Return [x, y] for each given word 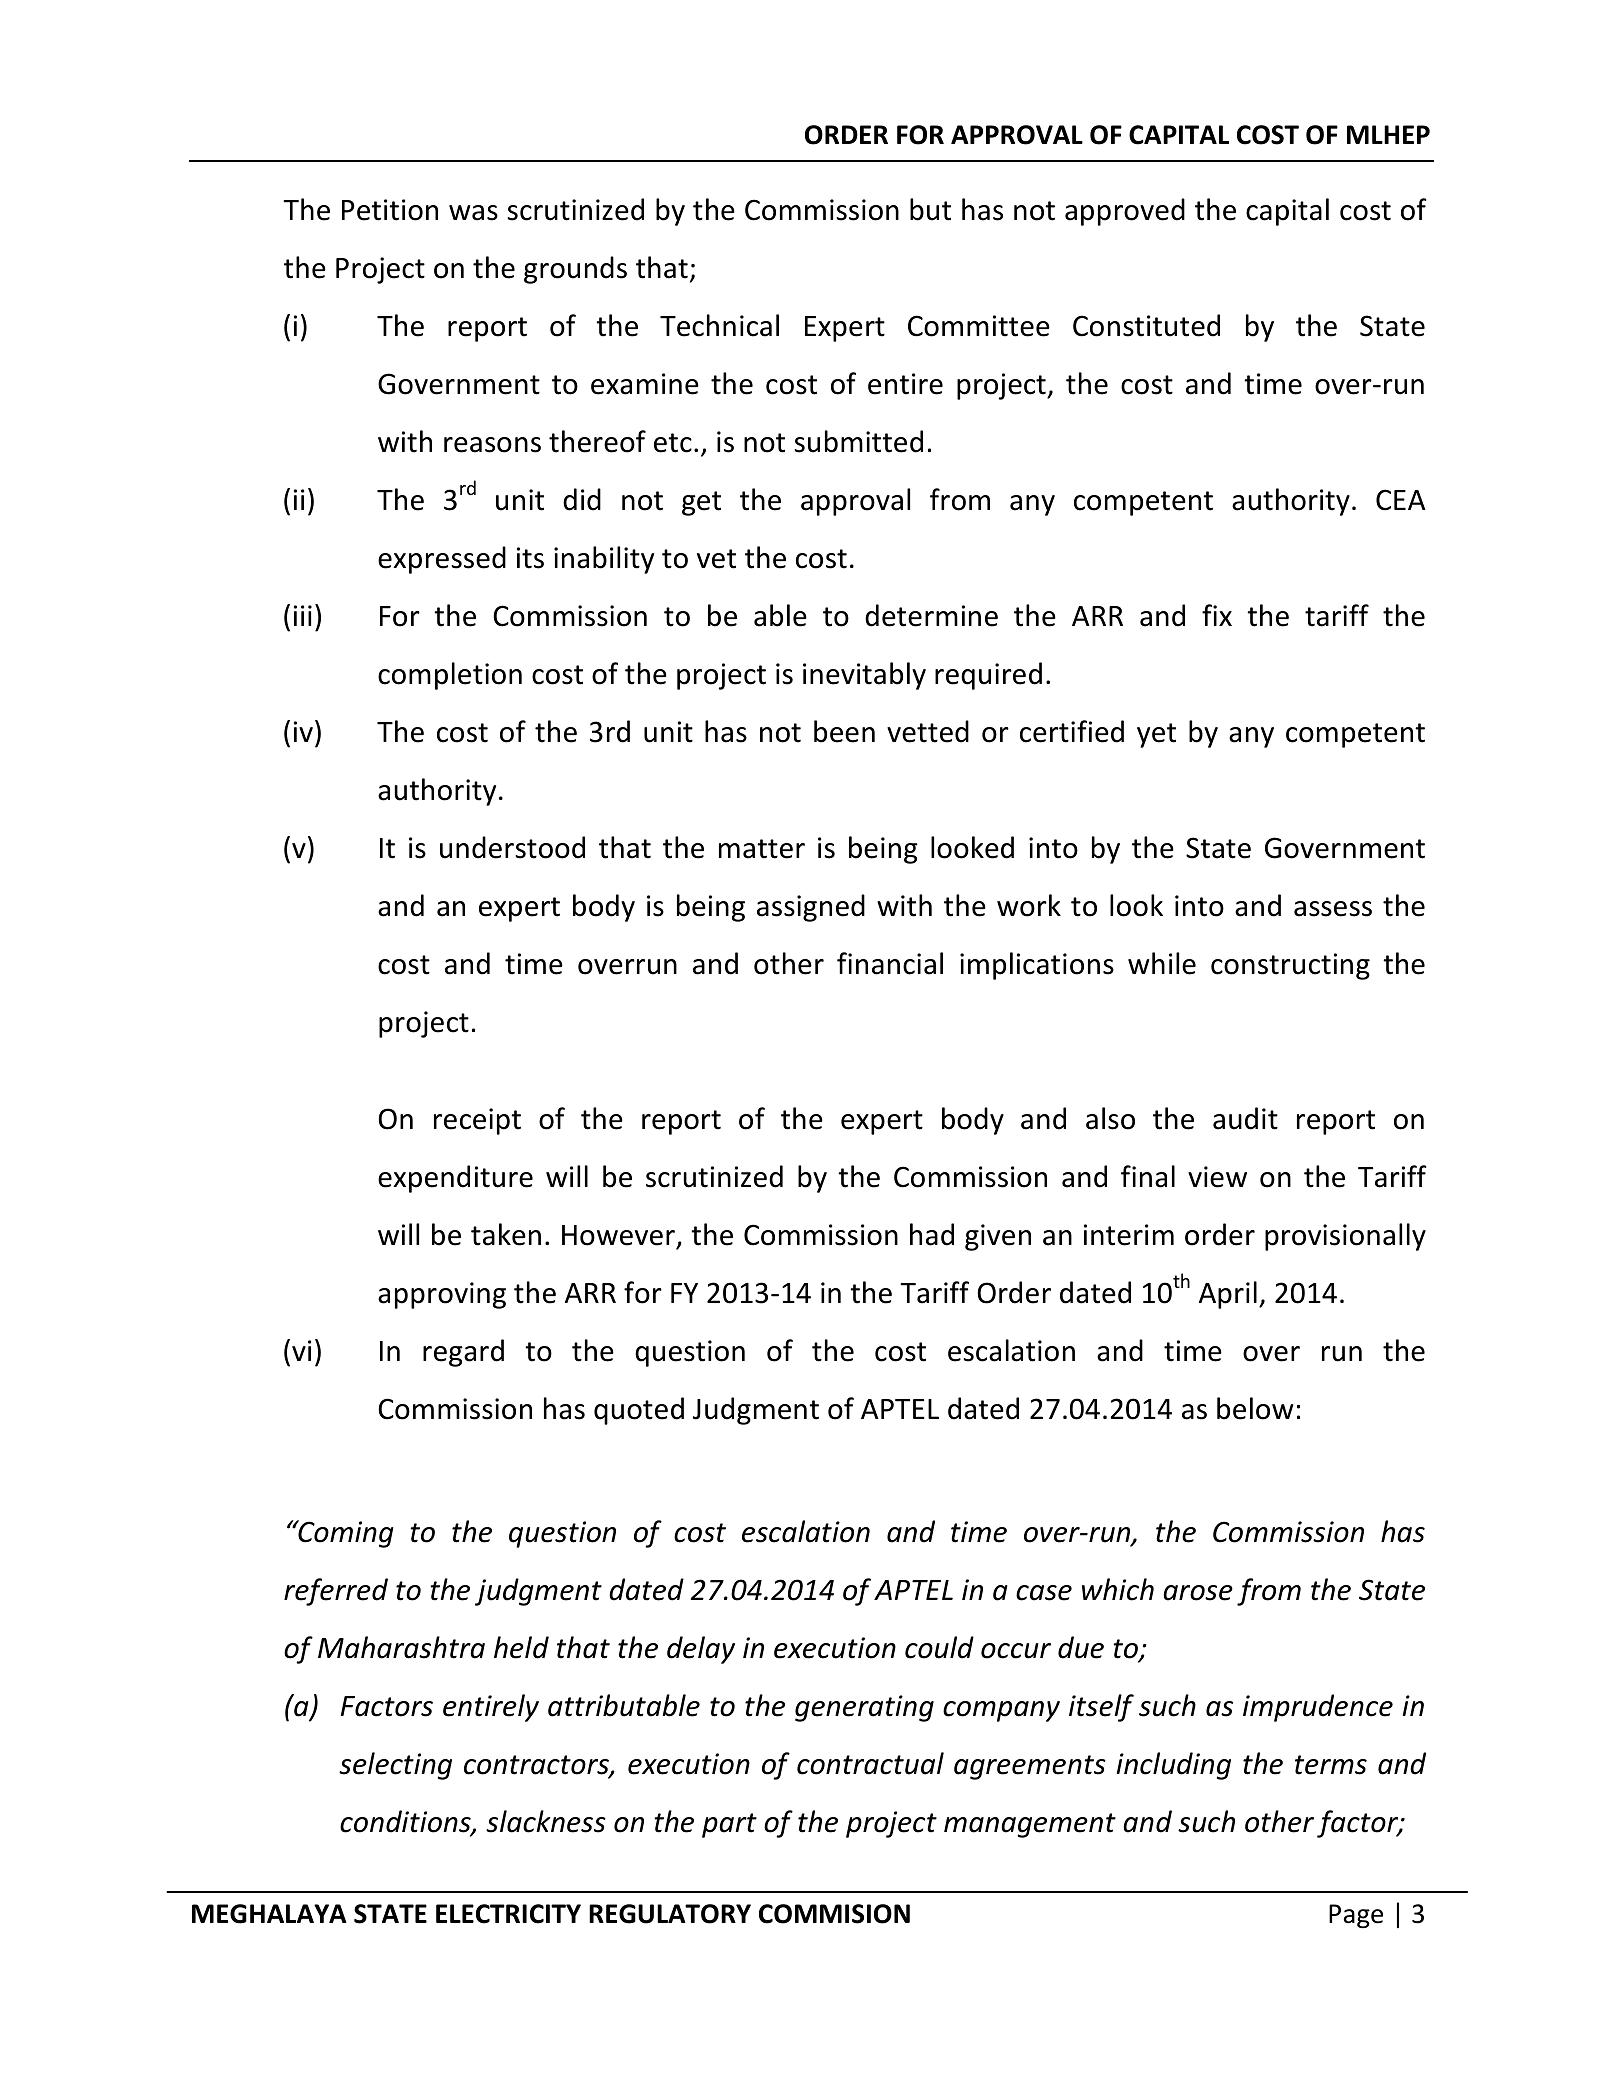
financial [890, 963]
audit [1245, 1118]
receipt [477, 1121]
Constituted [1146, 325]
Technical [719, 325]
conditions [406, 1822]
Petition [390, 210]
